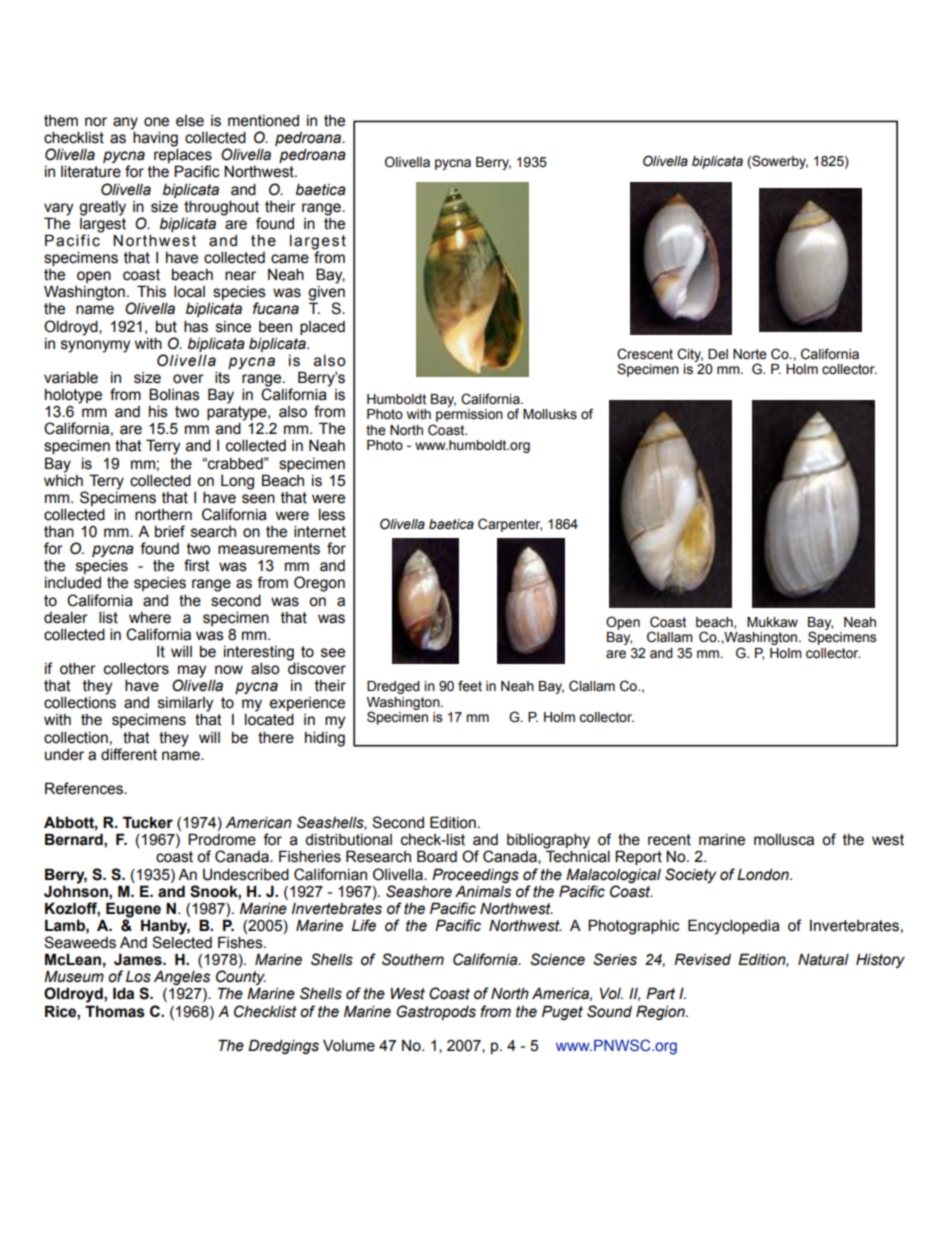 The width and height of the document is (952, 1233). I want to click on Tucker, so click(148, 822).
